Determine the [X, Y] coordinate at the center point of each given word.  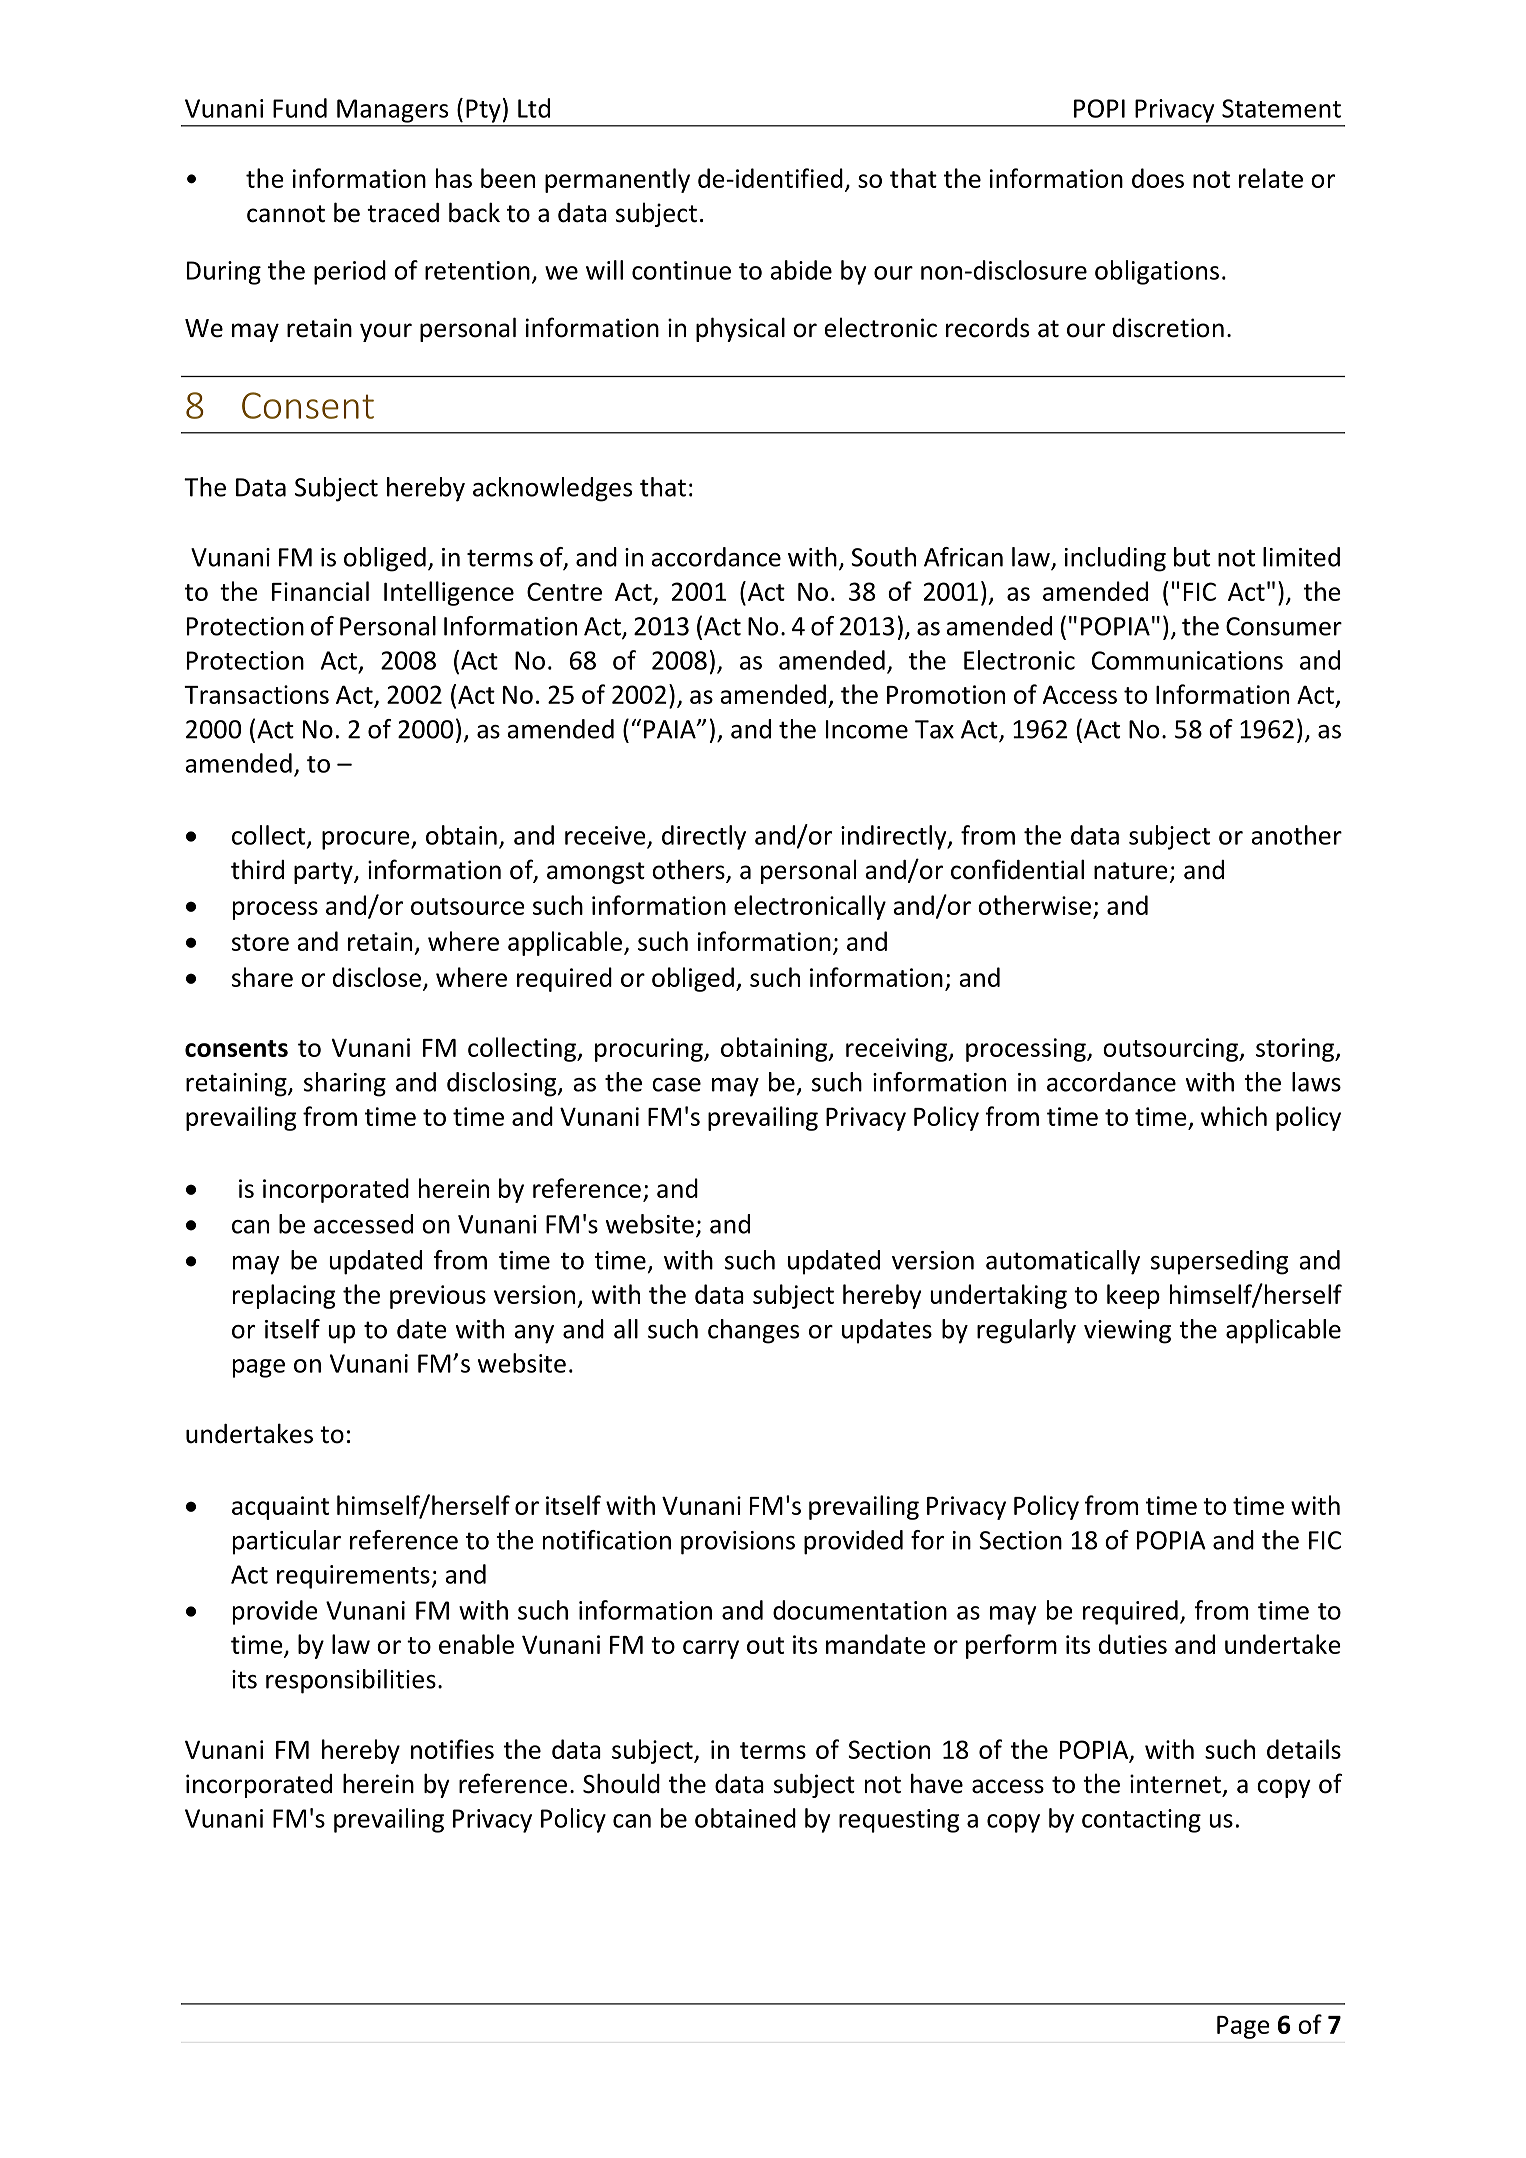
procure [367, 840]
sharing [345, 1084]
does [1158, 178]
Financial [320, 591]
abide [801, 270]
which [1234, 1116]
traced [403, 213]
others [689, 870]
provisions [738, 1543]
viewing [1127, 1332]
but [1192, 557]
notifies [452, 1749]
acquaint [280, 1508]
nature [1131, 871]
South [883, 557]
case [676, 1085]
